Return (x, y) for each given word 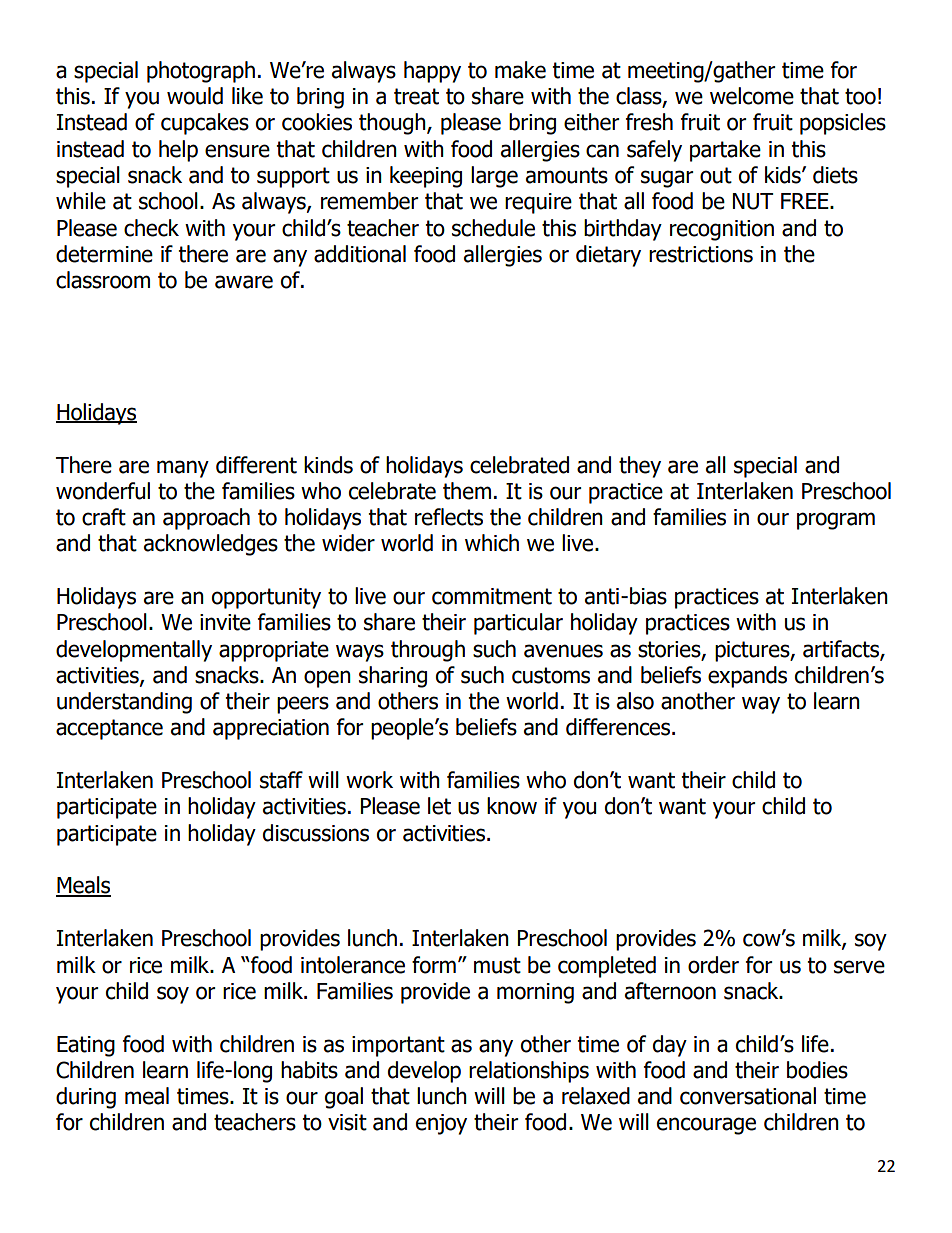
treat (416, 96)
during (86, 1098)
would (195, 96)
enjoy (441, 1124)
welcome (752, 96)
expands (747, 677)
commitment (492, 596)
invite (225, 622)
